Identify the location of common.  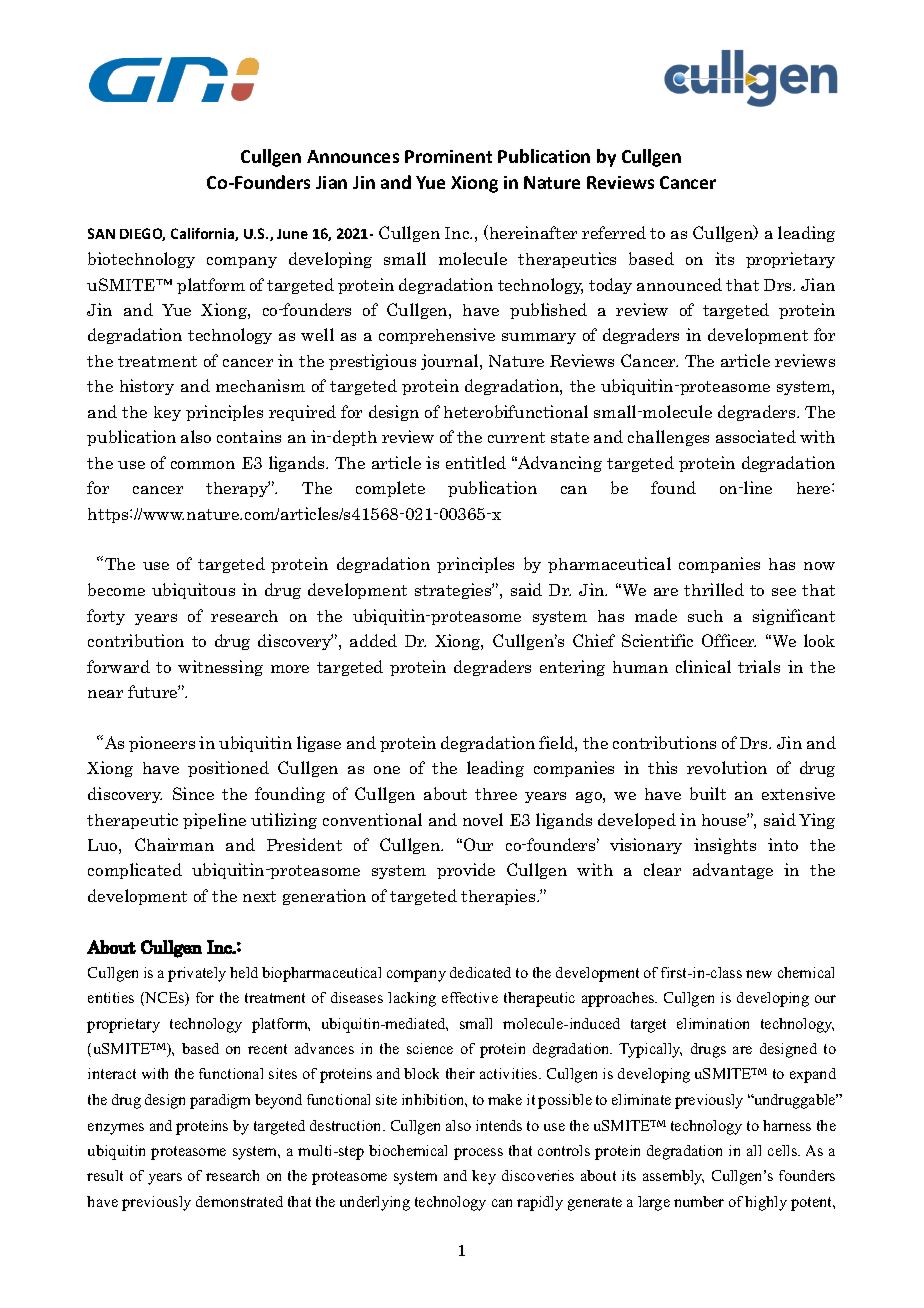
(203, 465).
